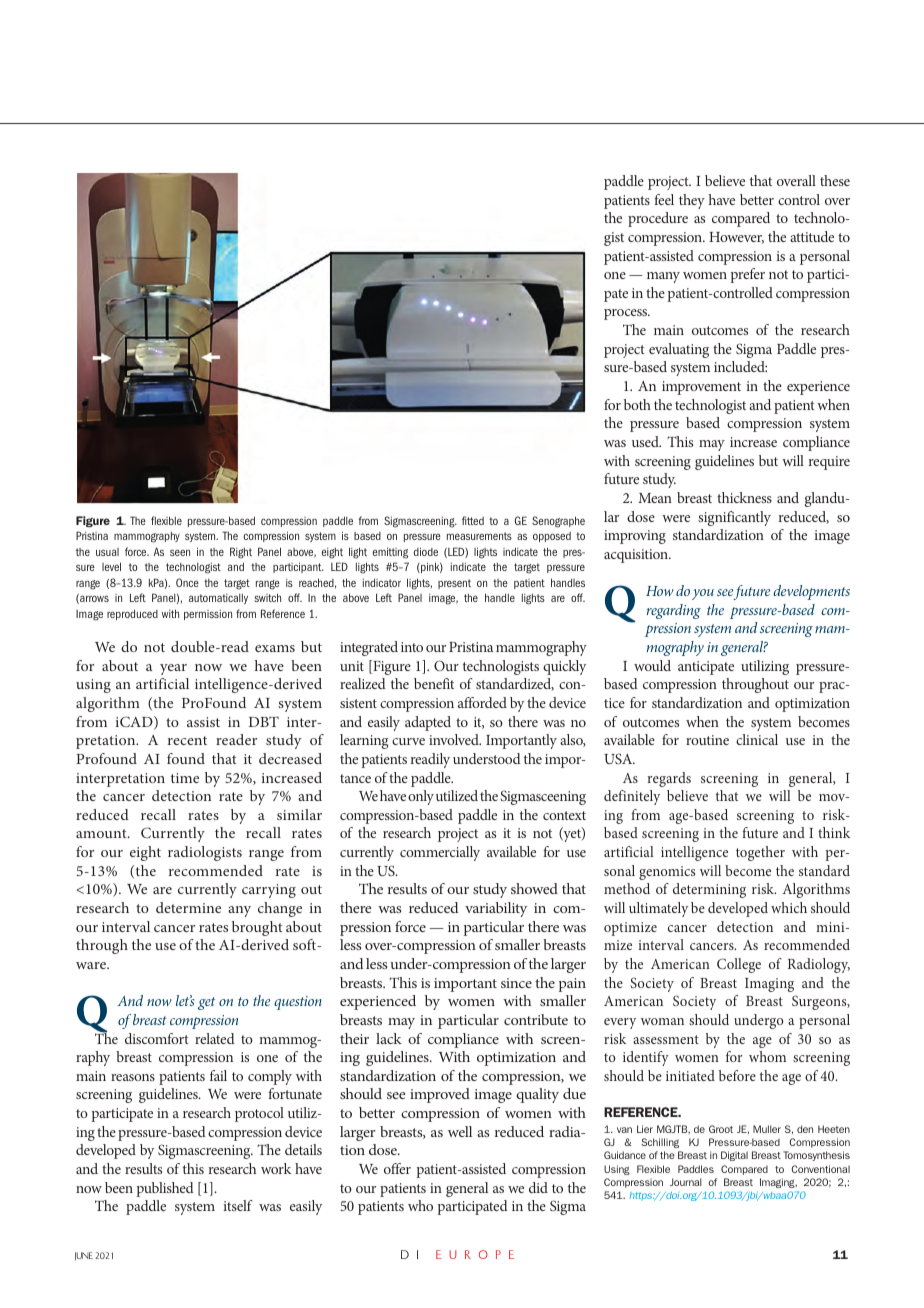 This image has height=1308, width=924. Describe the element at coordinates (496, 909) in the image. I see `variability` at that location.
